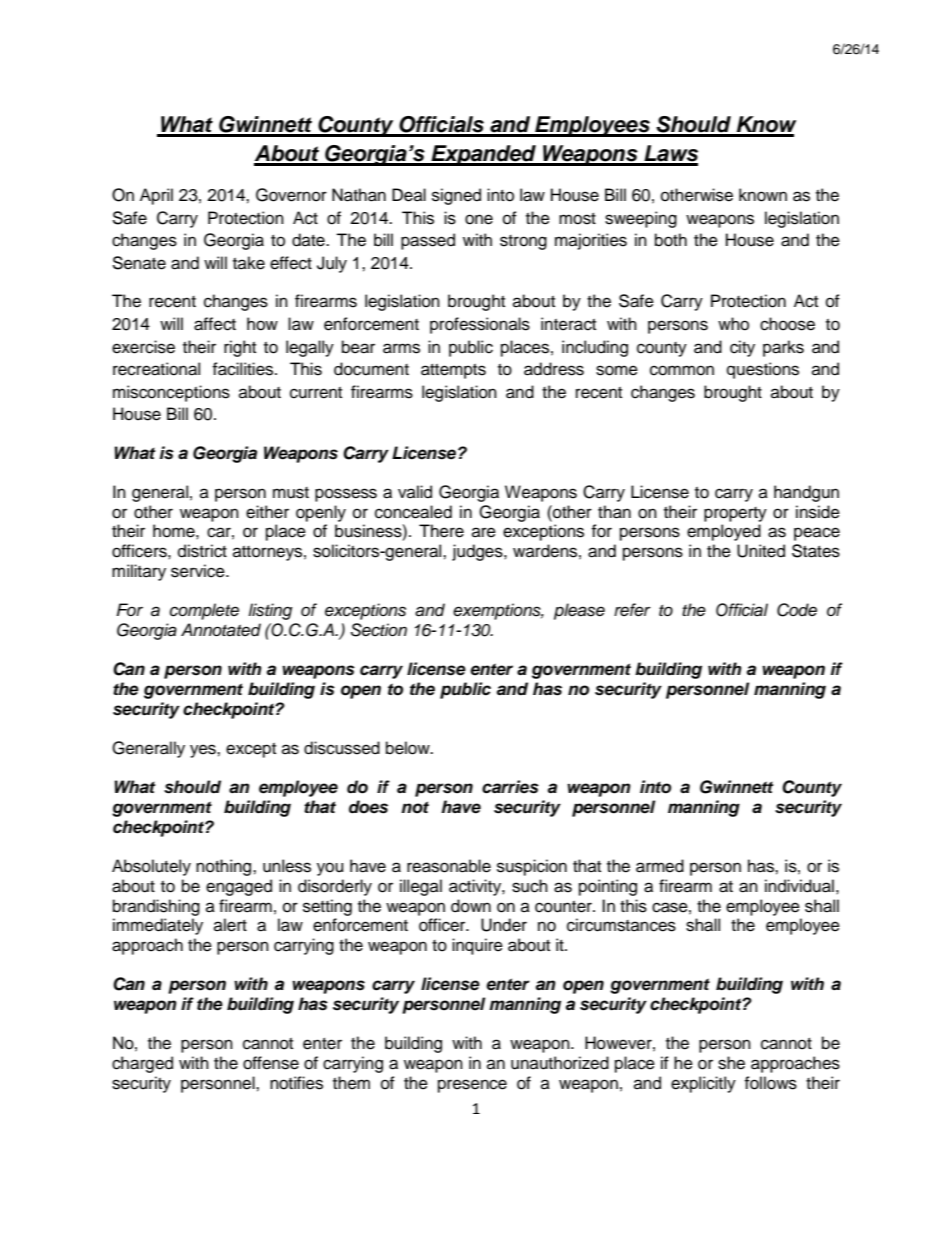  Describe the element at coordinates (156, 196) in the page. I see `April` at that location.
